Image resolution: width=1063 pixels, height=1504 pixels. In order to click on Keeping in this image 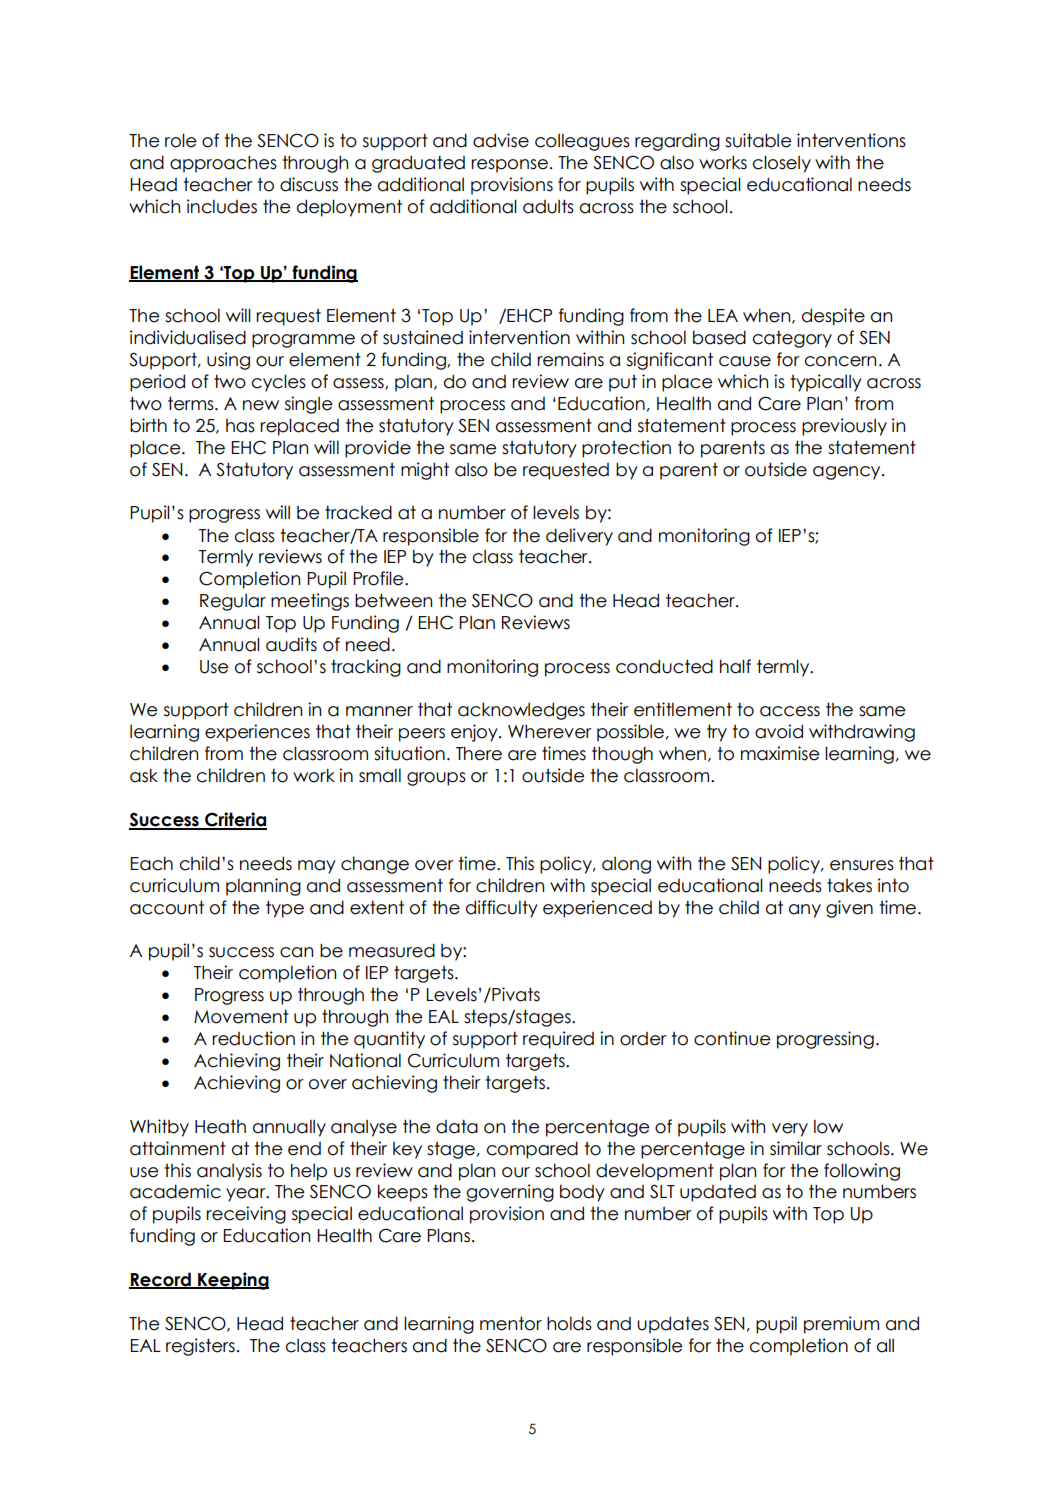, I will do `click(232, 1281)`.
